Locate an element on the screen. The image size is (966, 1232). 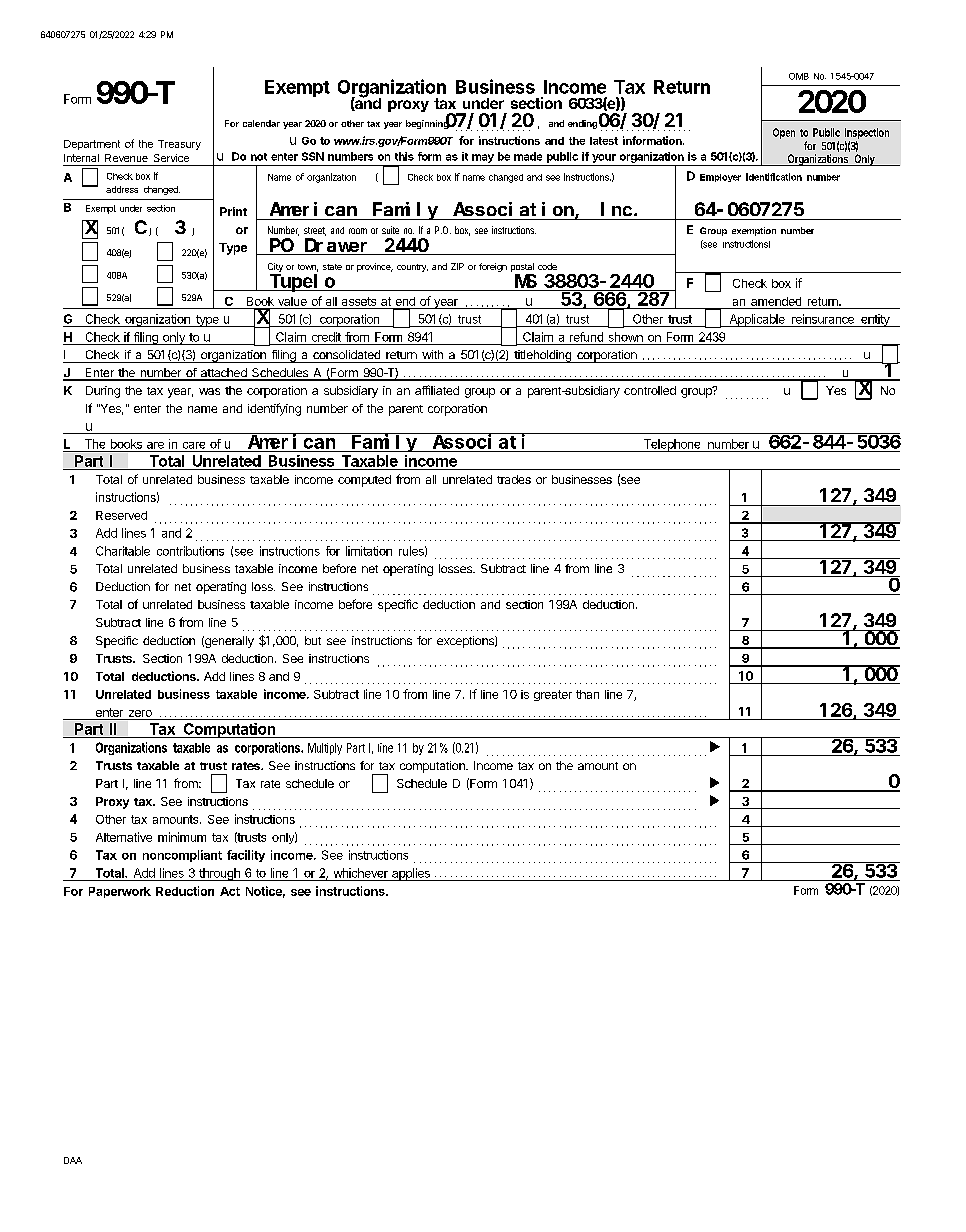
applies is located at coordinates (411, 874).
